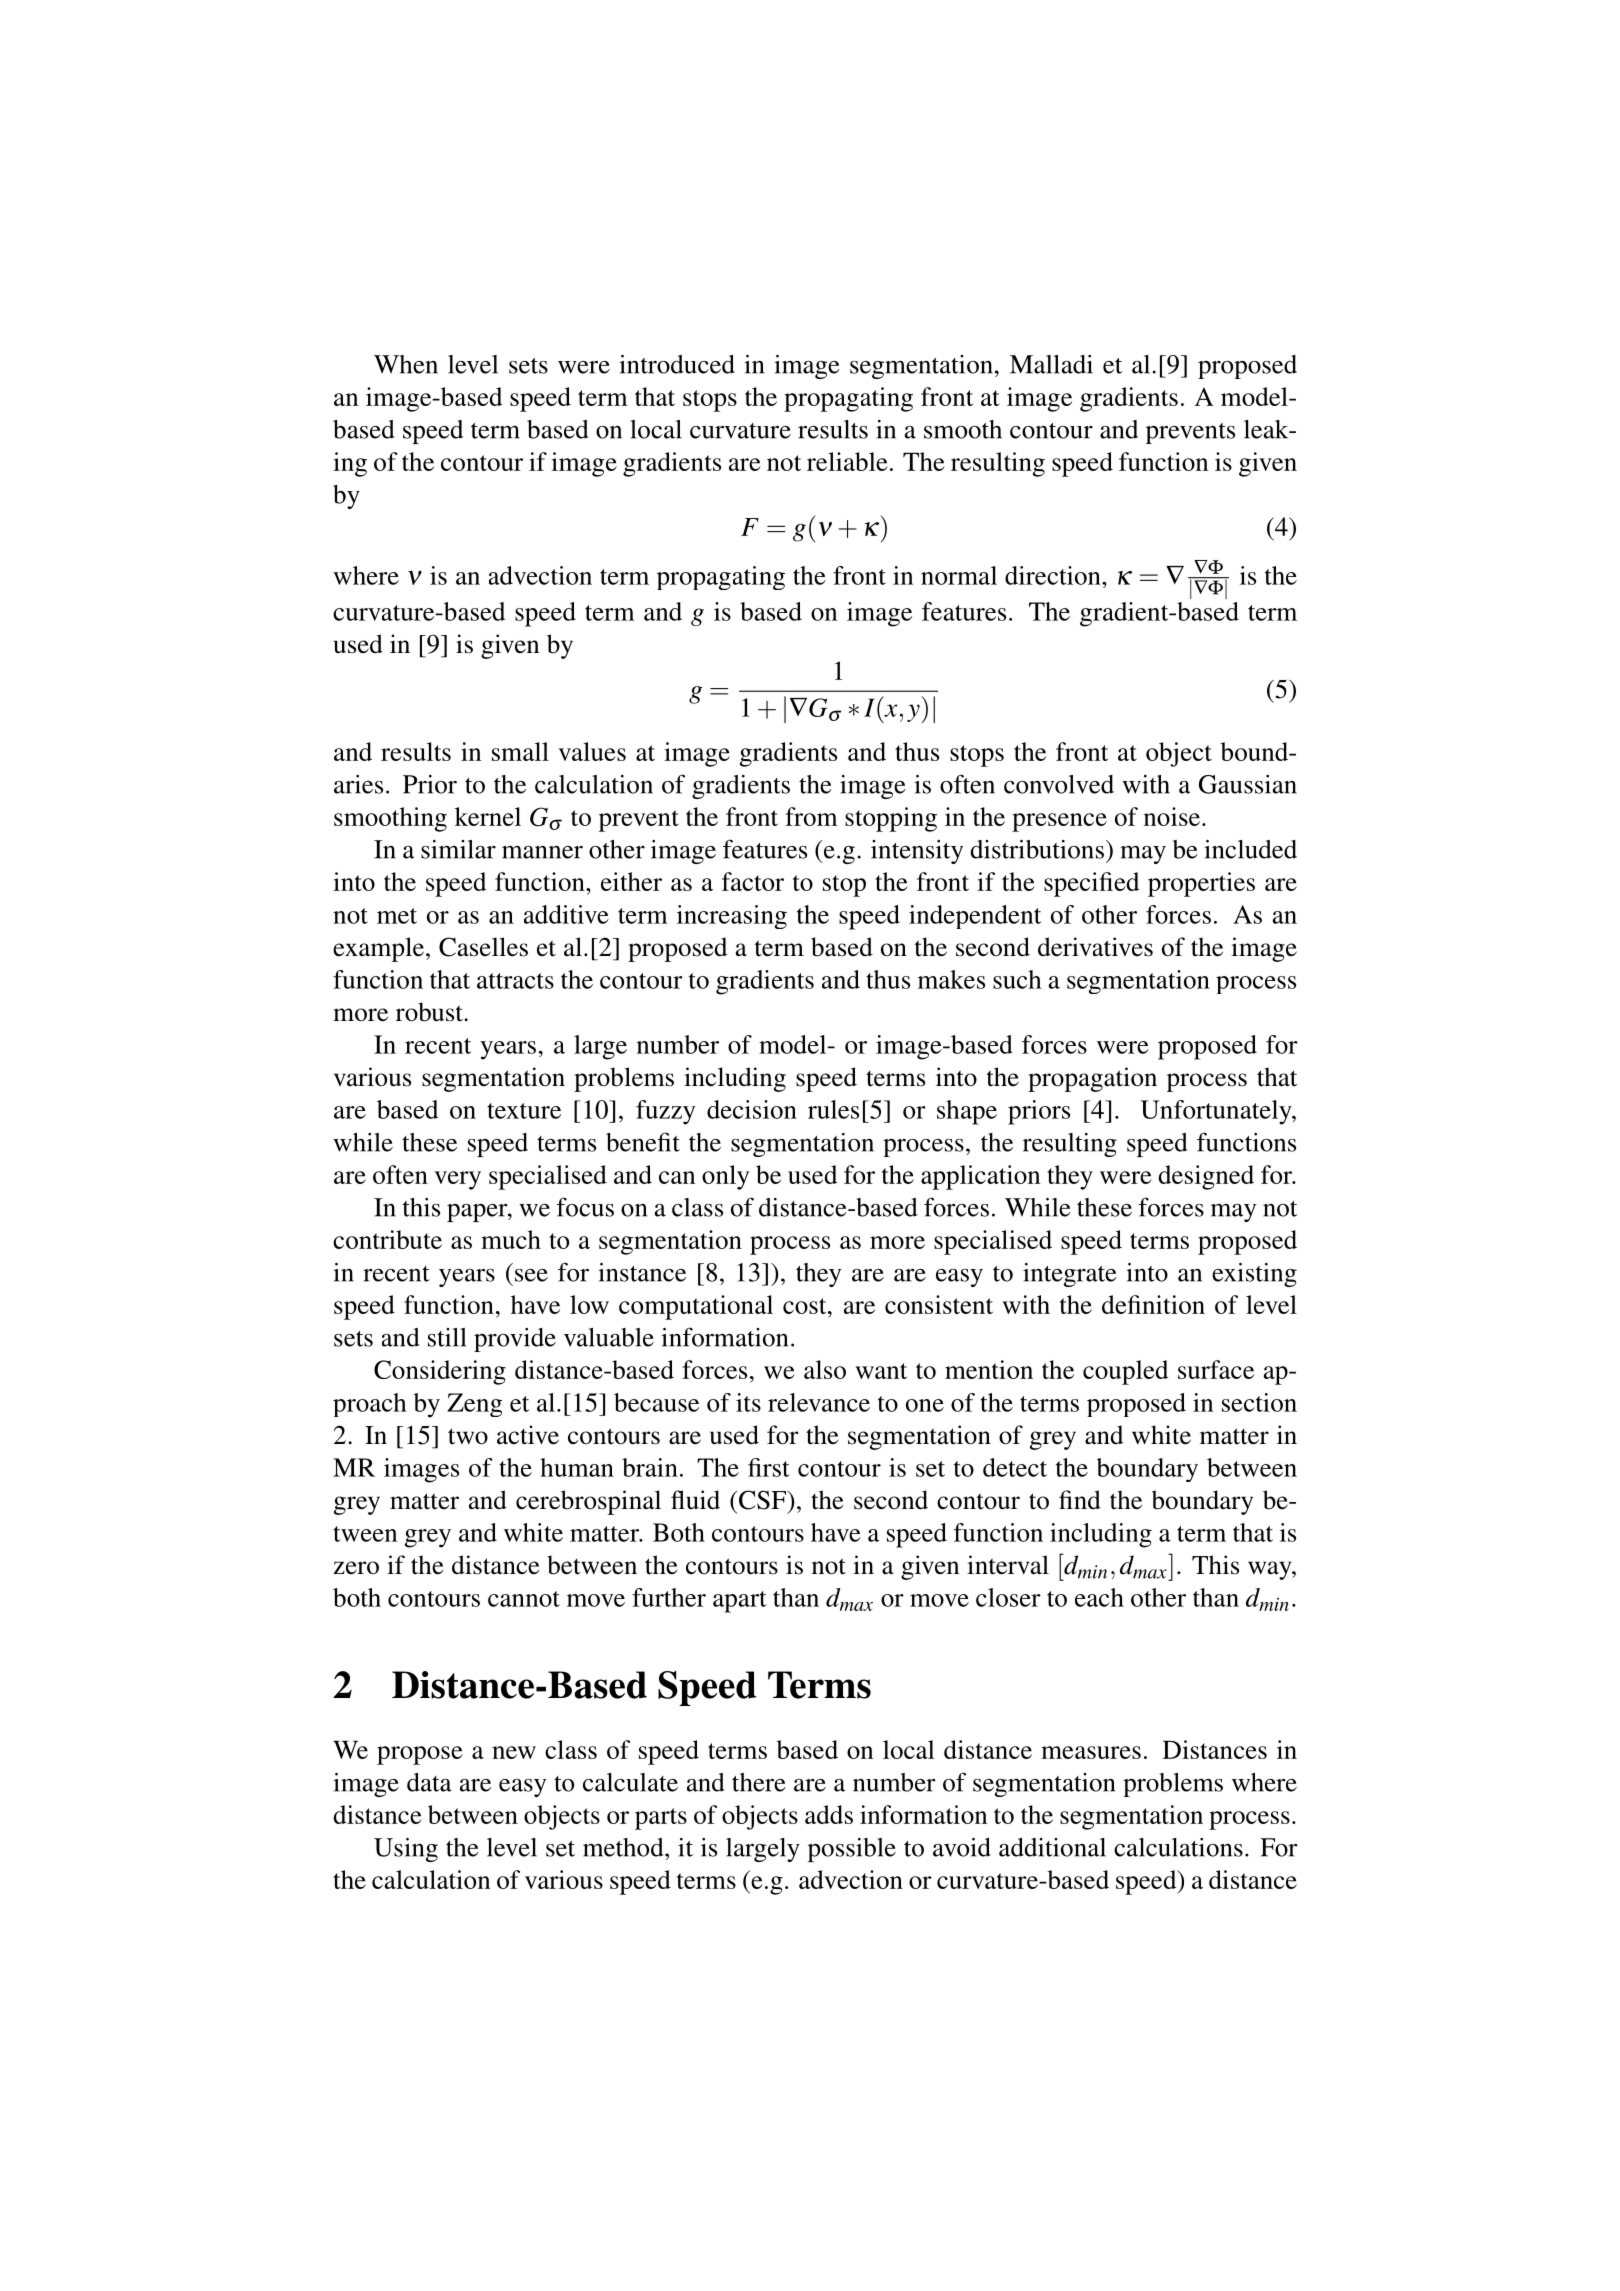 This image has width=1620, height=2291. What do you see at coordinates (829, 1814) in the image?
I see `adds` at bounding box center [829, 1814].
